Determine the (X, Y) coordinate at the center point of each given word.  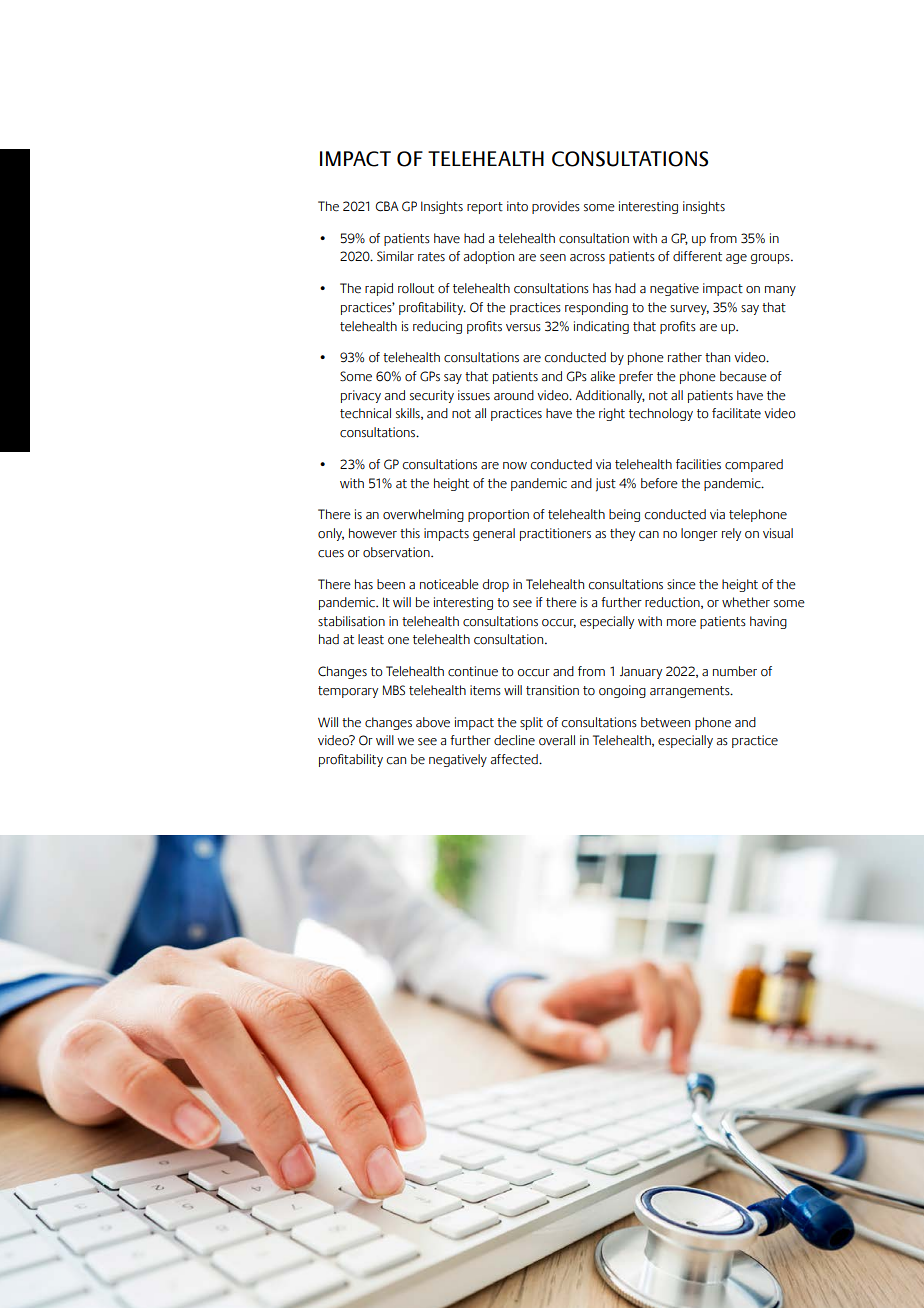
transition (552, 690)
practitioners (555, 534)
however (373, 533)
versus (523, 328)
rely (731, 534)
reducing (437, 327)
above (433, 722)
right (612, 414)
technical (365, 413)
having (768, 622)
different (697, 256)
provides (556, 207)
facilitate (736, 413)
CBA (387, 206)
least (371, 639)
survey (689, 310)
